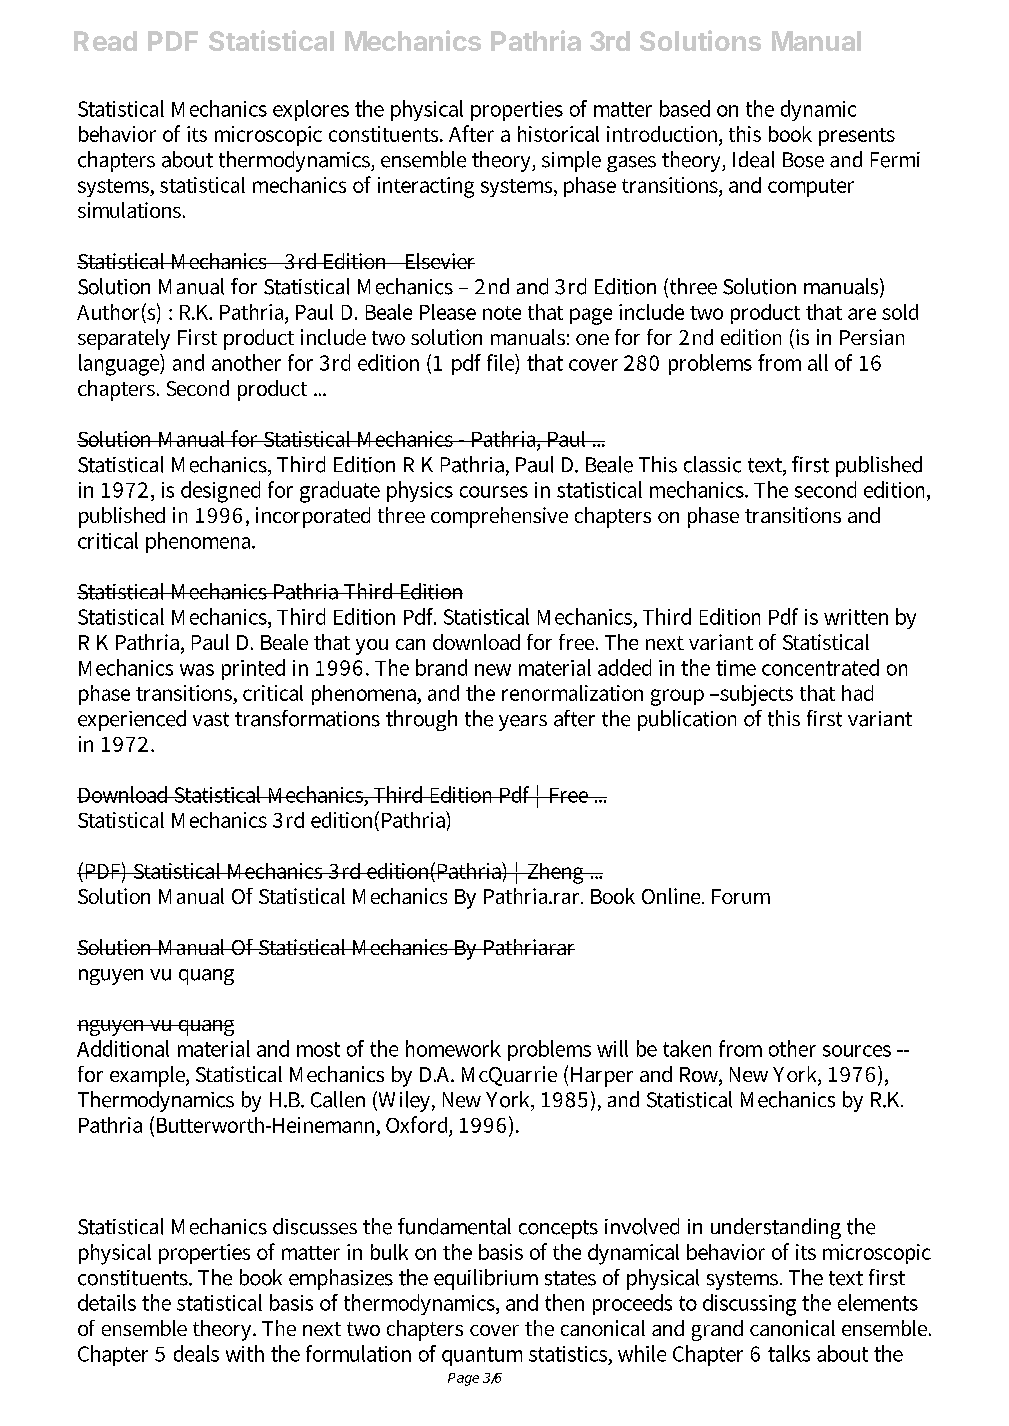 The height and width of the screenshot is (1426, 1009). Describe the element at coordinates (502, 313) in the screenshot. I see `note` at that location.
